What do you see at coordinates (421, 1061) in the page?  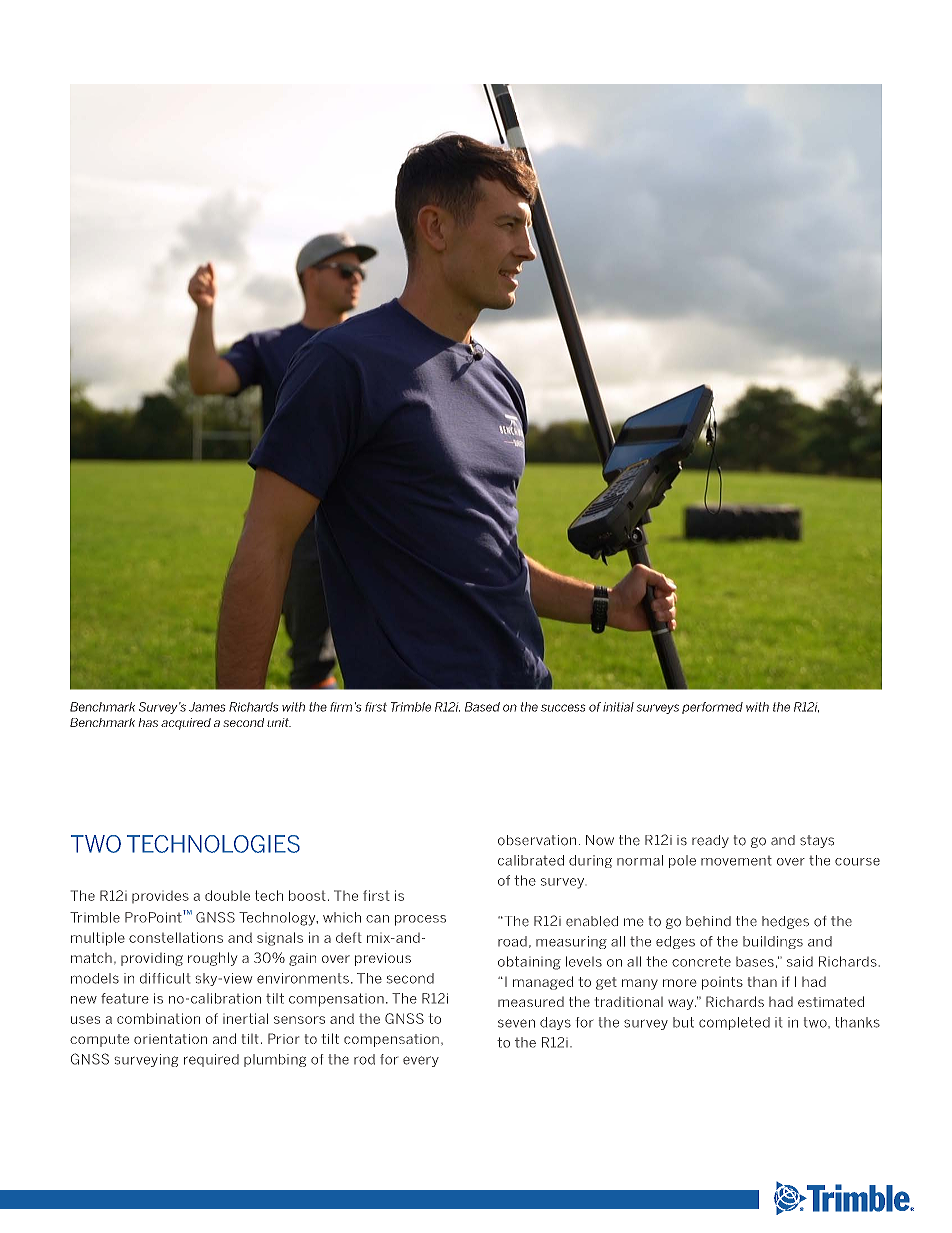 I see `every` at bounding box center [421, 1061].
